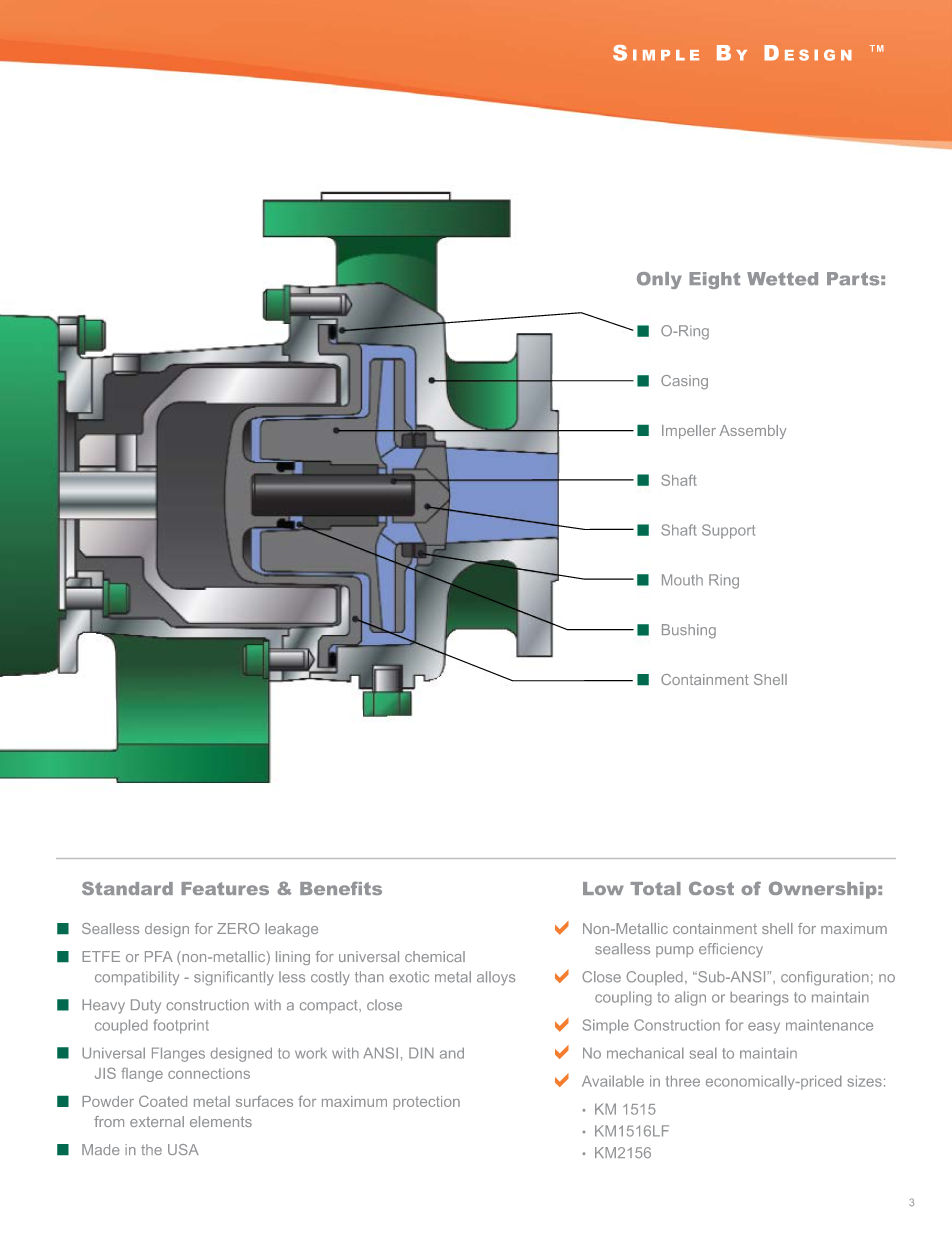  I want to click on Bushing, so click(689, 631).
